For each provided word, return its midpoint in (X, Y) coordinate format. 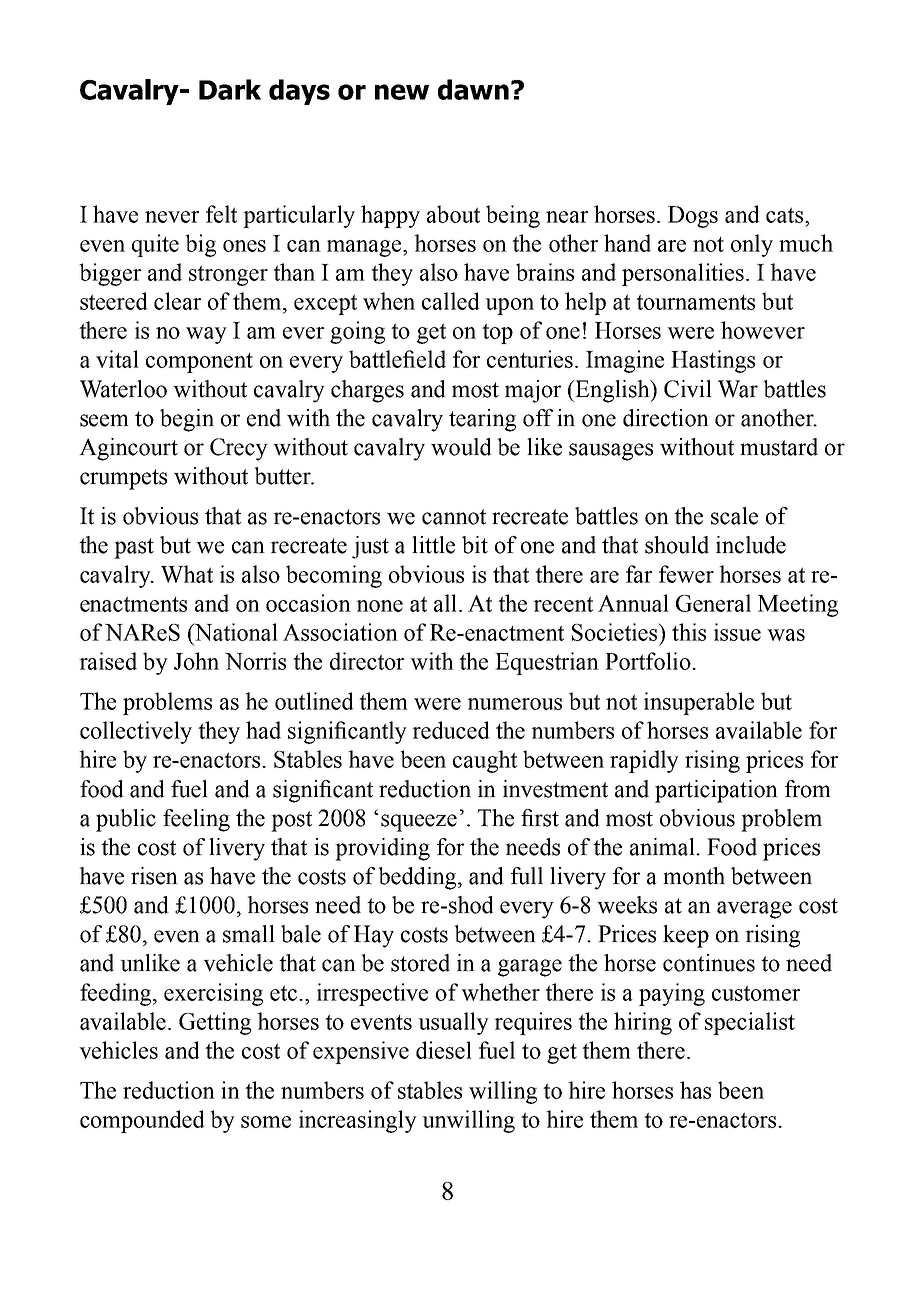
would (461, 447)
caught (485, 761)
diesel (444, 1050)
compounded (142, 1121)
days (299, 92)
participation (716, 791)
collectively (136, 732)
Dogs (693, 217)
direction (666, 418)
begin (187, 420)
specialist (750, 1023)
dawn (473, 89)
